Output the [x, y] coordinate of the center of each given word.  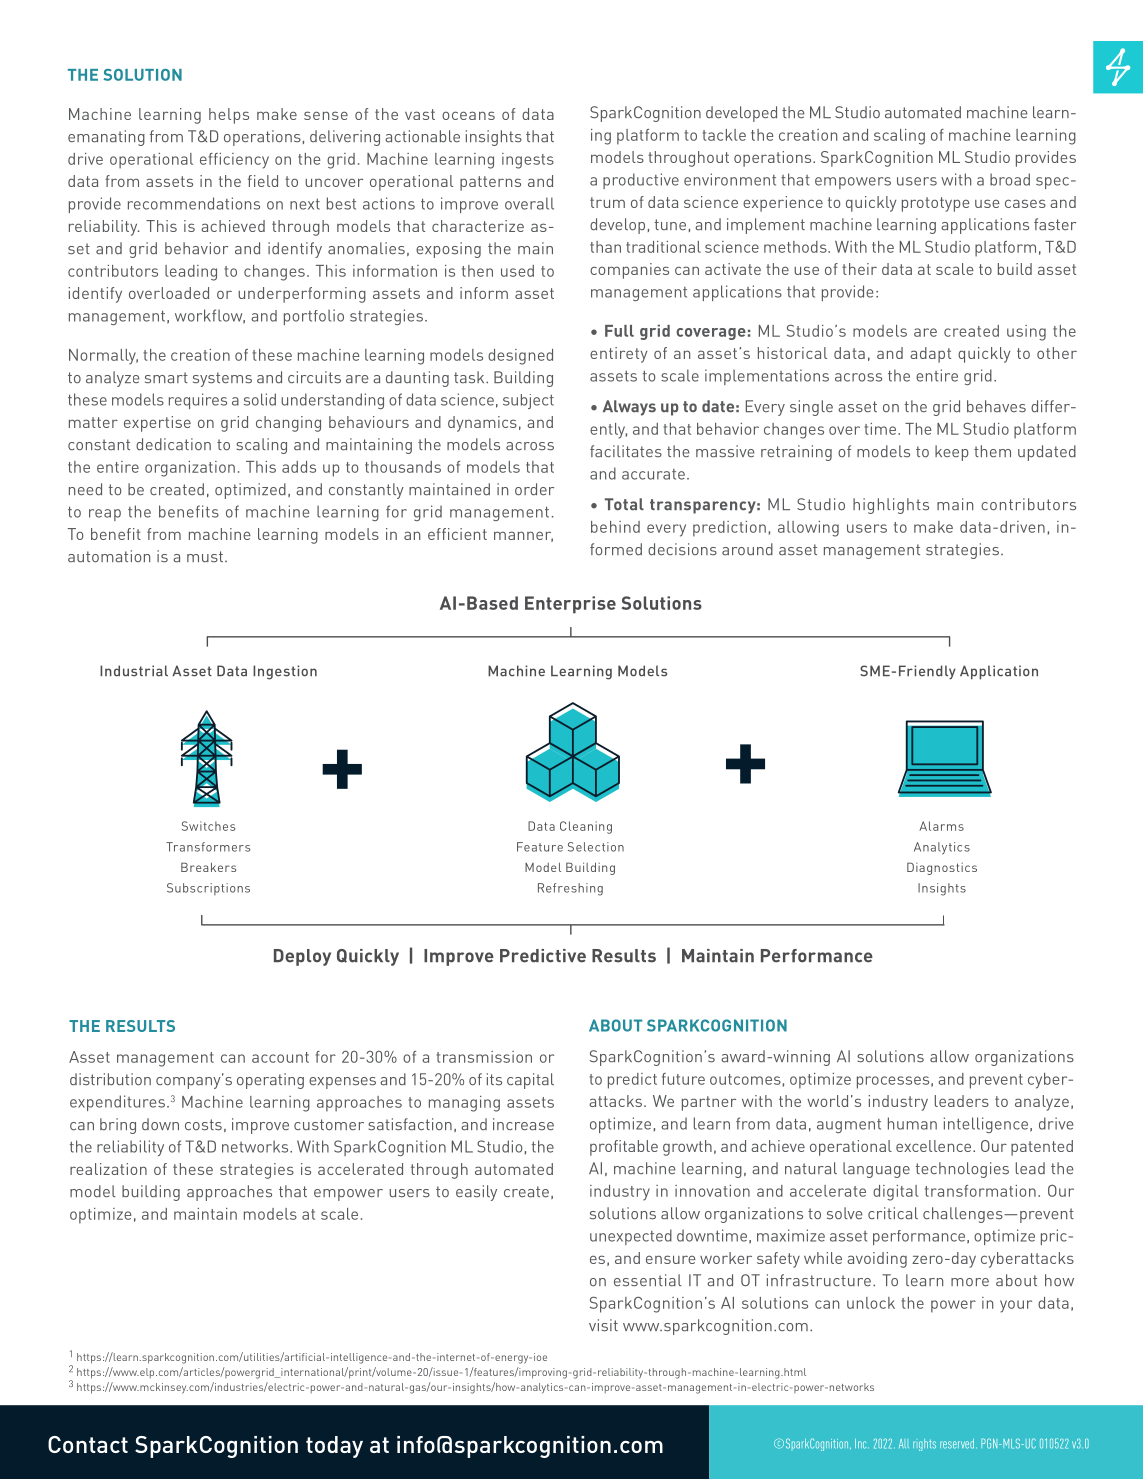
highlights [891, 506]
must [205, 557]
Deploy [302, 957]
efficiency [234, 161]
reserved [957, 1444]
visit [603, 1325]
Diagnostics [942, 868]
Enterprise [570, 605]
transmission [484, 1057]
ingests [528, 161]
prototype [936, 204]
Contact [88, 1444]
